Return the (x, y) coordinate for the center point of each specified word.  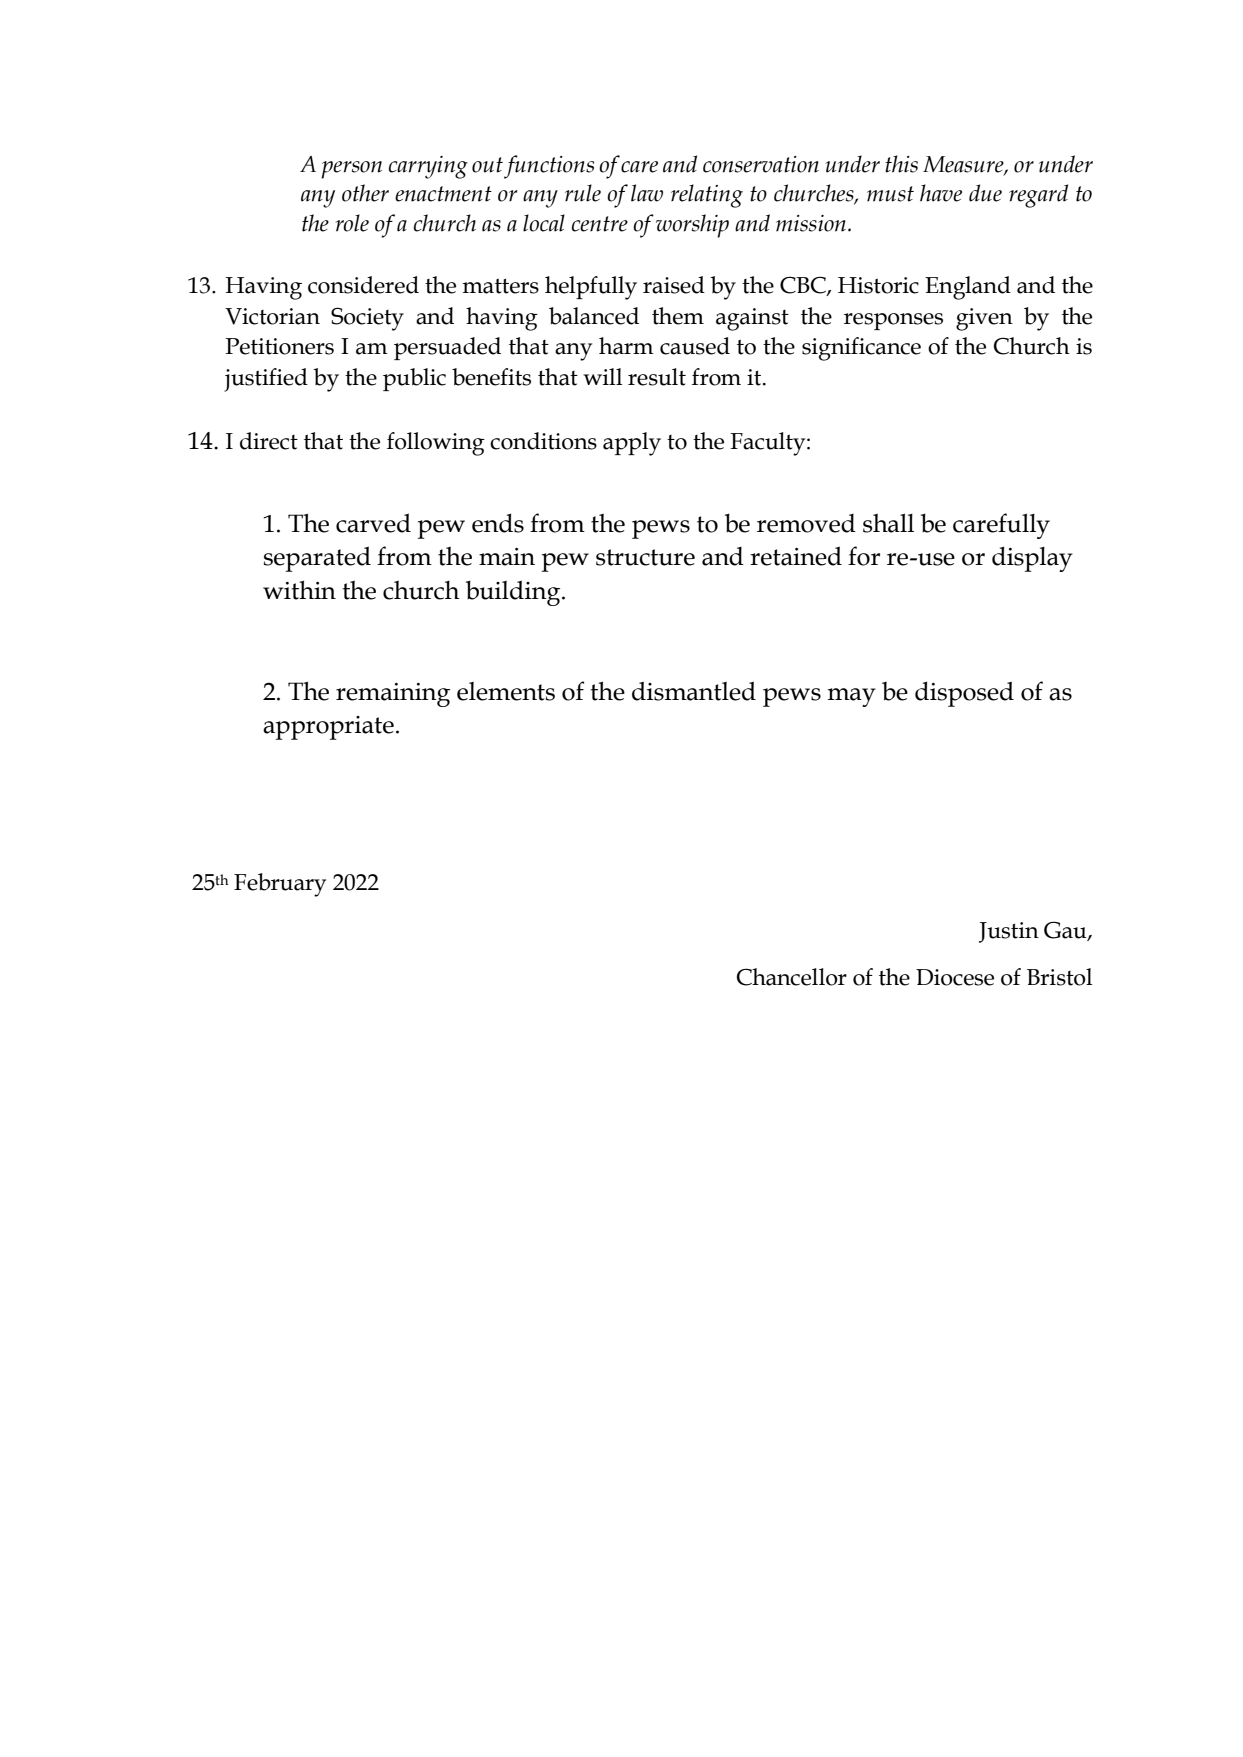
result (657, 377)
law (647, 193)
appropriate (328, 728)
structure (645, 557)
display (1032, 559)
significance (861, 349)
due (985, 193)
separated (317, 559)
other (365, 193)
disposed (964, 694)
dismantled (694, 691)
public (414, 379)
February (280, 885)
